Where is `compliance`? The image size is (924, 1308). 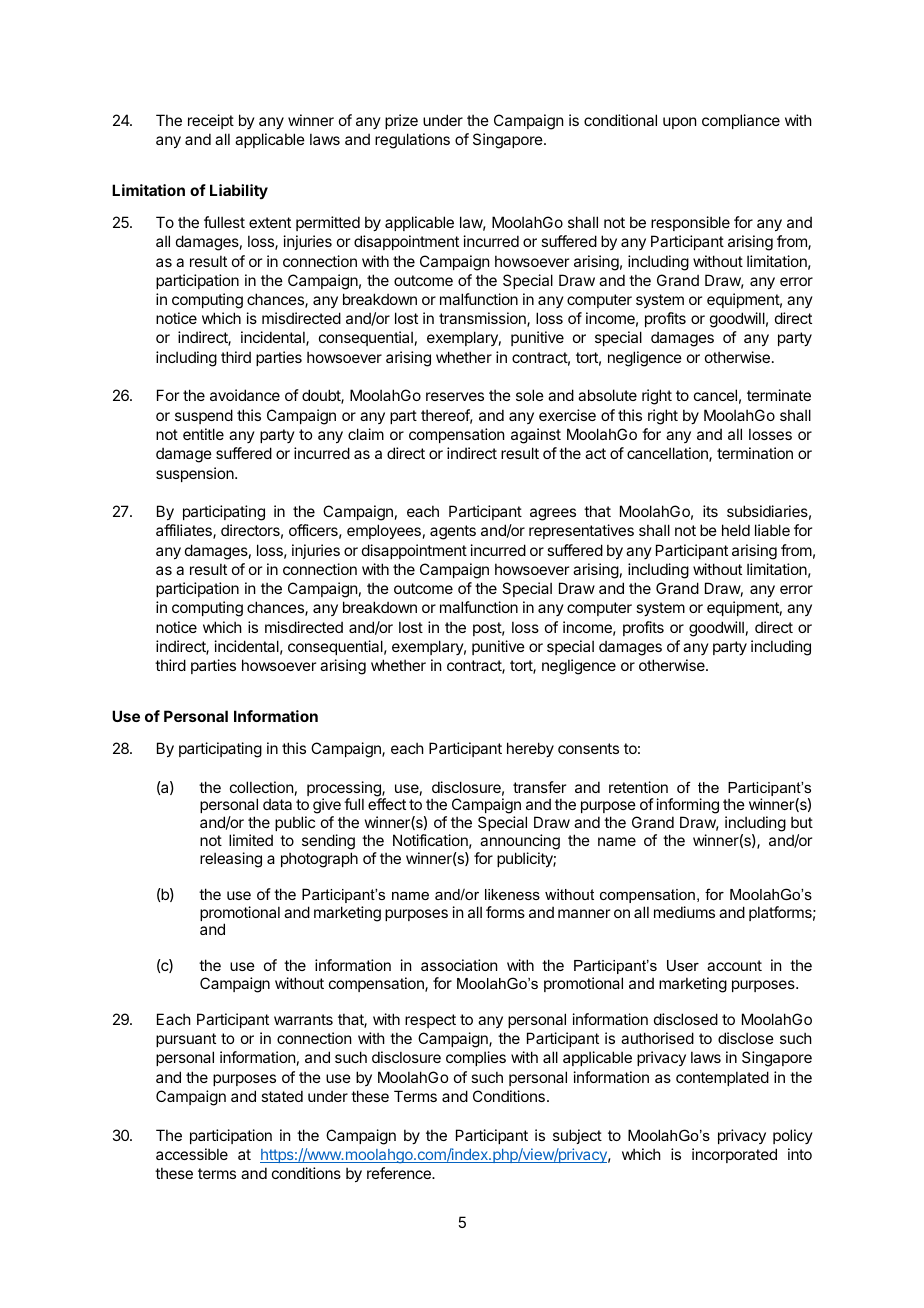 compliance is located at coordinates (741, 121).
